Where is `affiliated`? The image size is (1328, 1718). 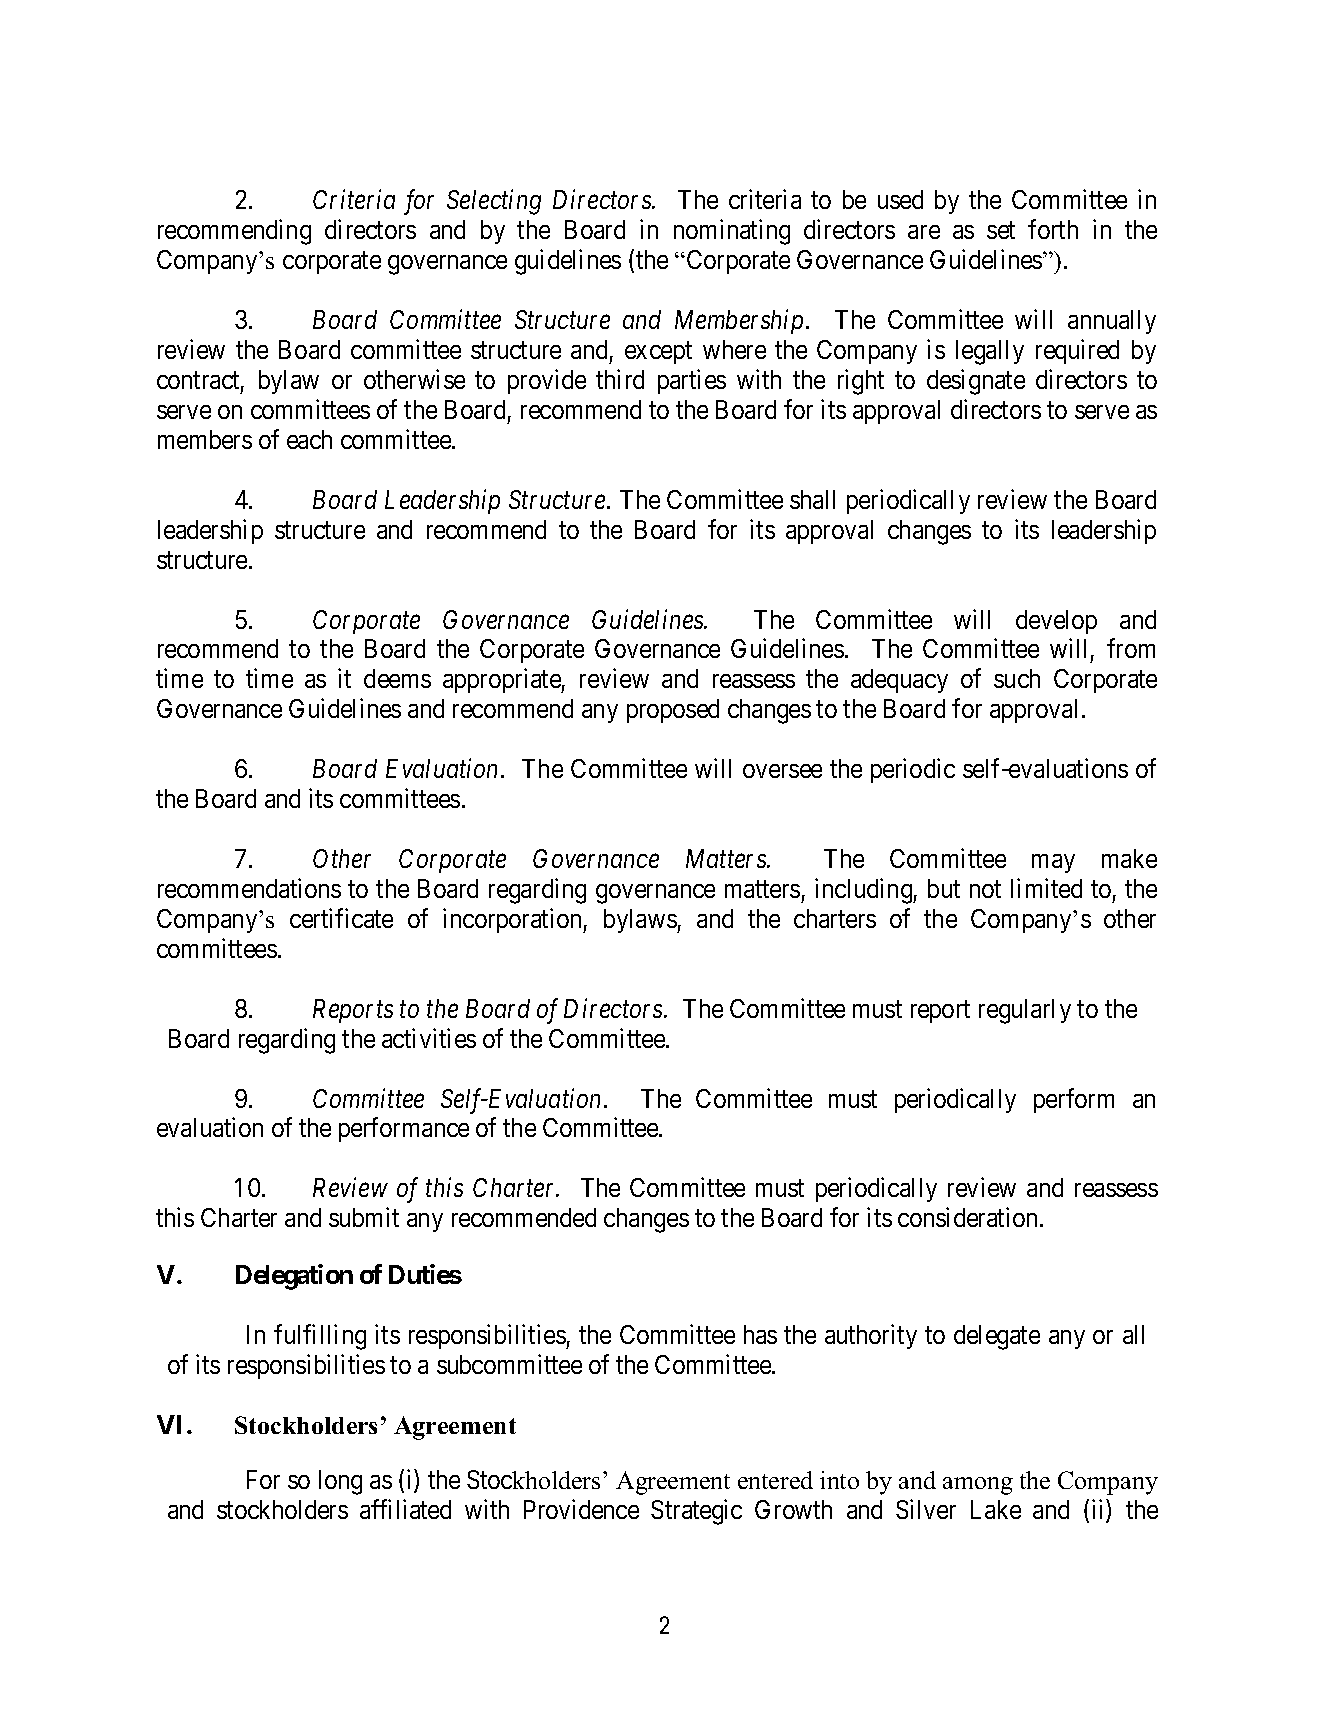 affiliated is located at coordinates (405, 1509).
